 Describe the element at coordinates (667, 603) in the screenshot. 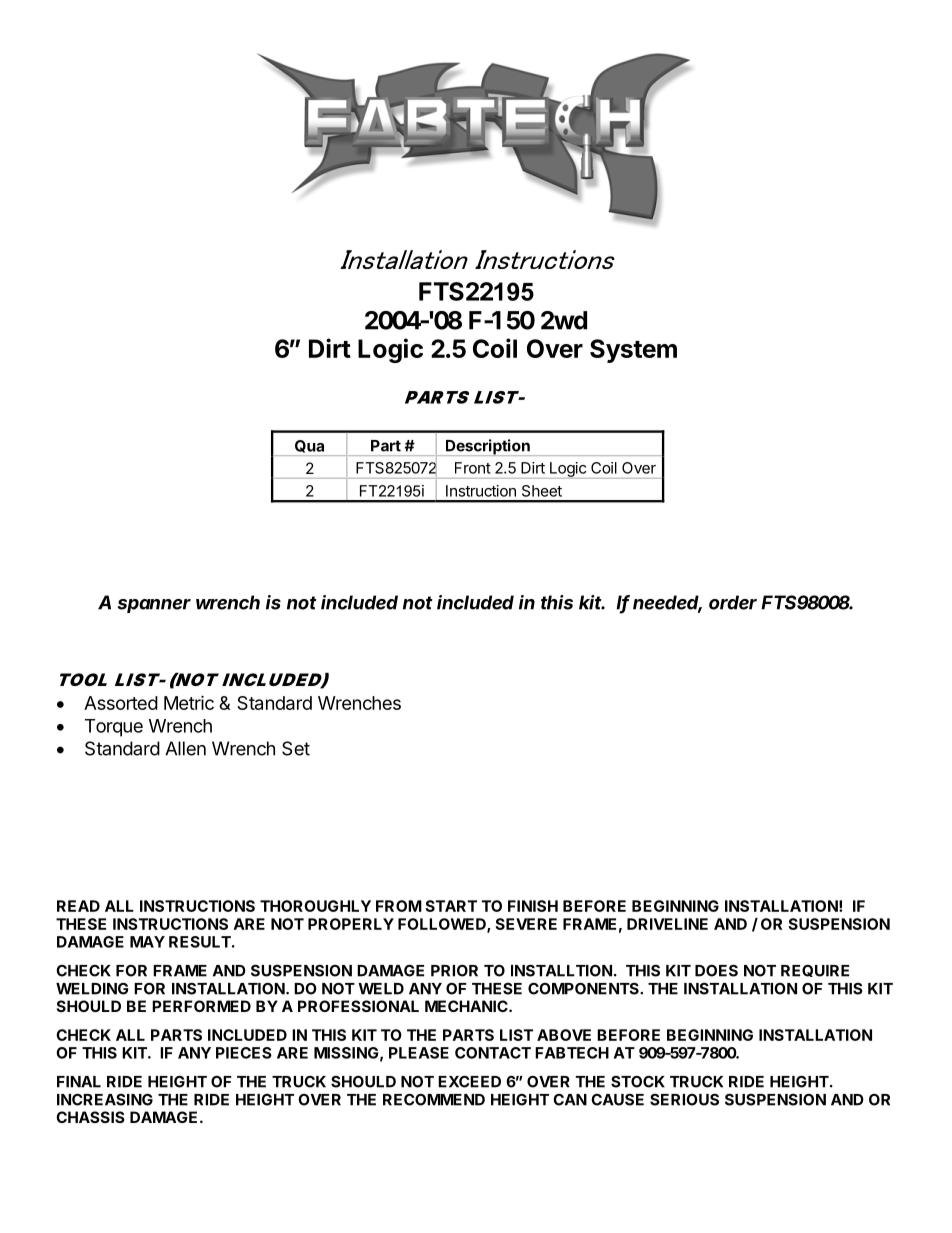

I see `needed` at that location.
